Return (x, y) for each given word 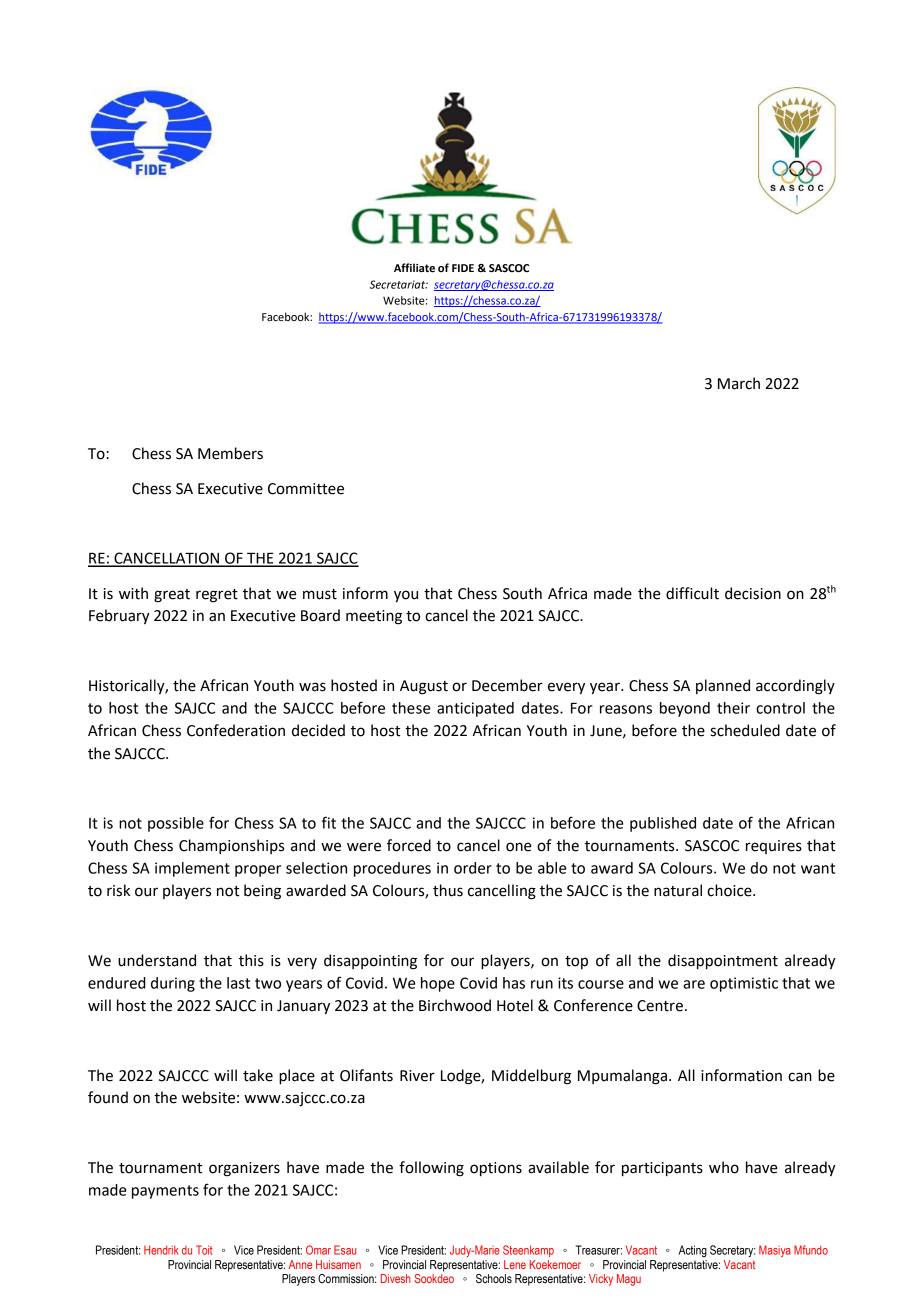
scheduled (745, 730)
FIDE (463, 268)
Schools (494, 1278)
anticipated (475, 709)
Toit (204, 1250)
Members (230, 453)
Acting (693, 1251)
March (739, 383)
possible (176, 824)
